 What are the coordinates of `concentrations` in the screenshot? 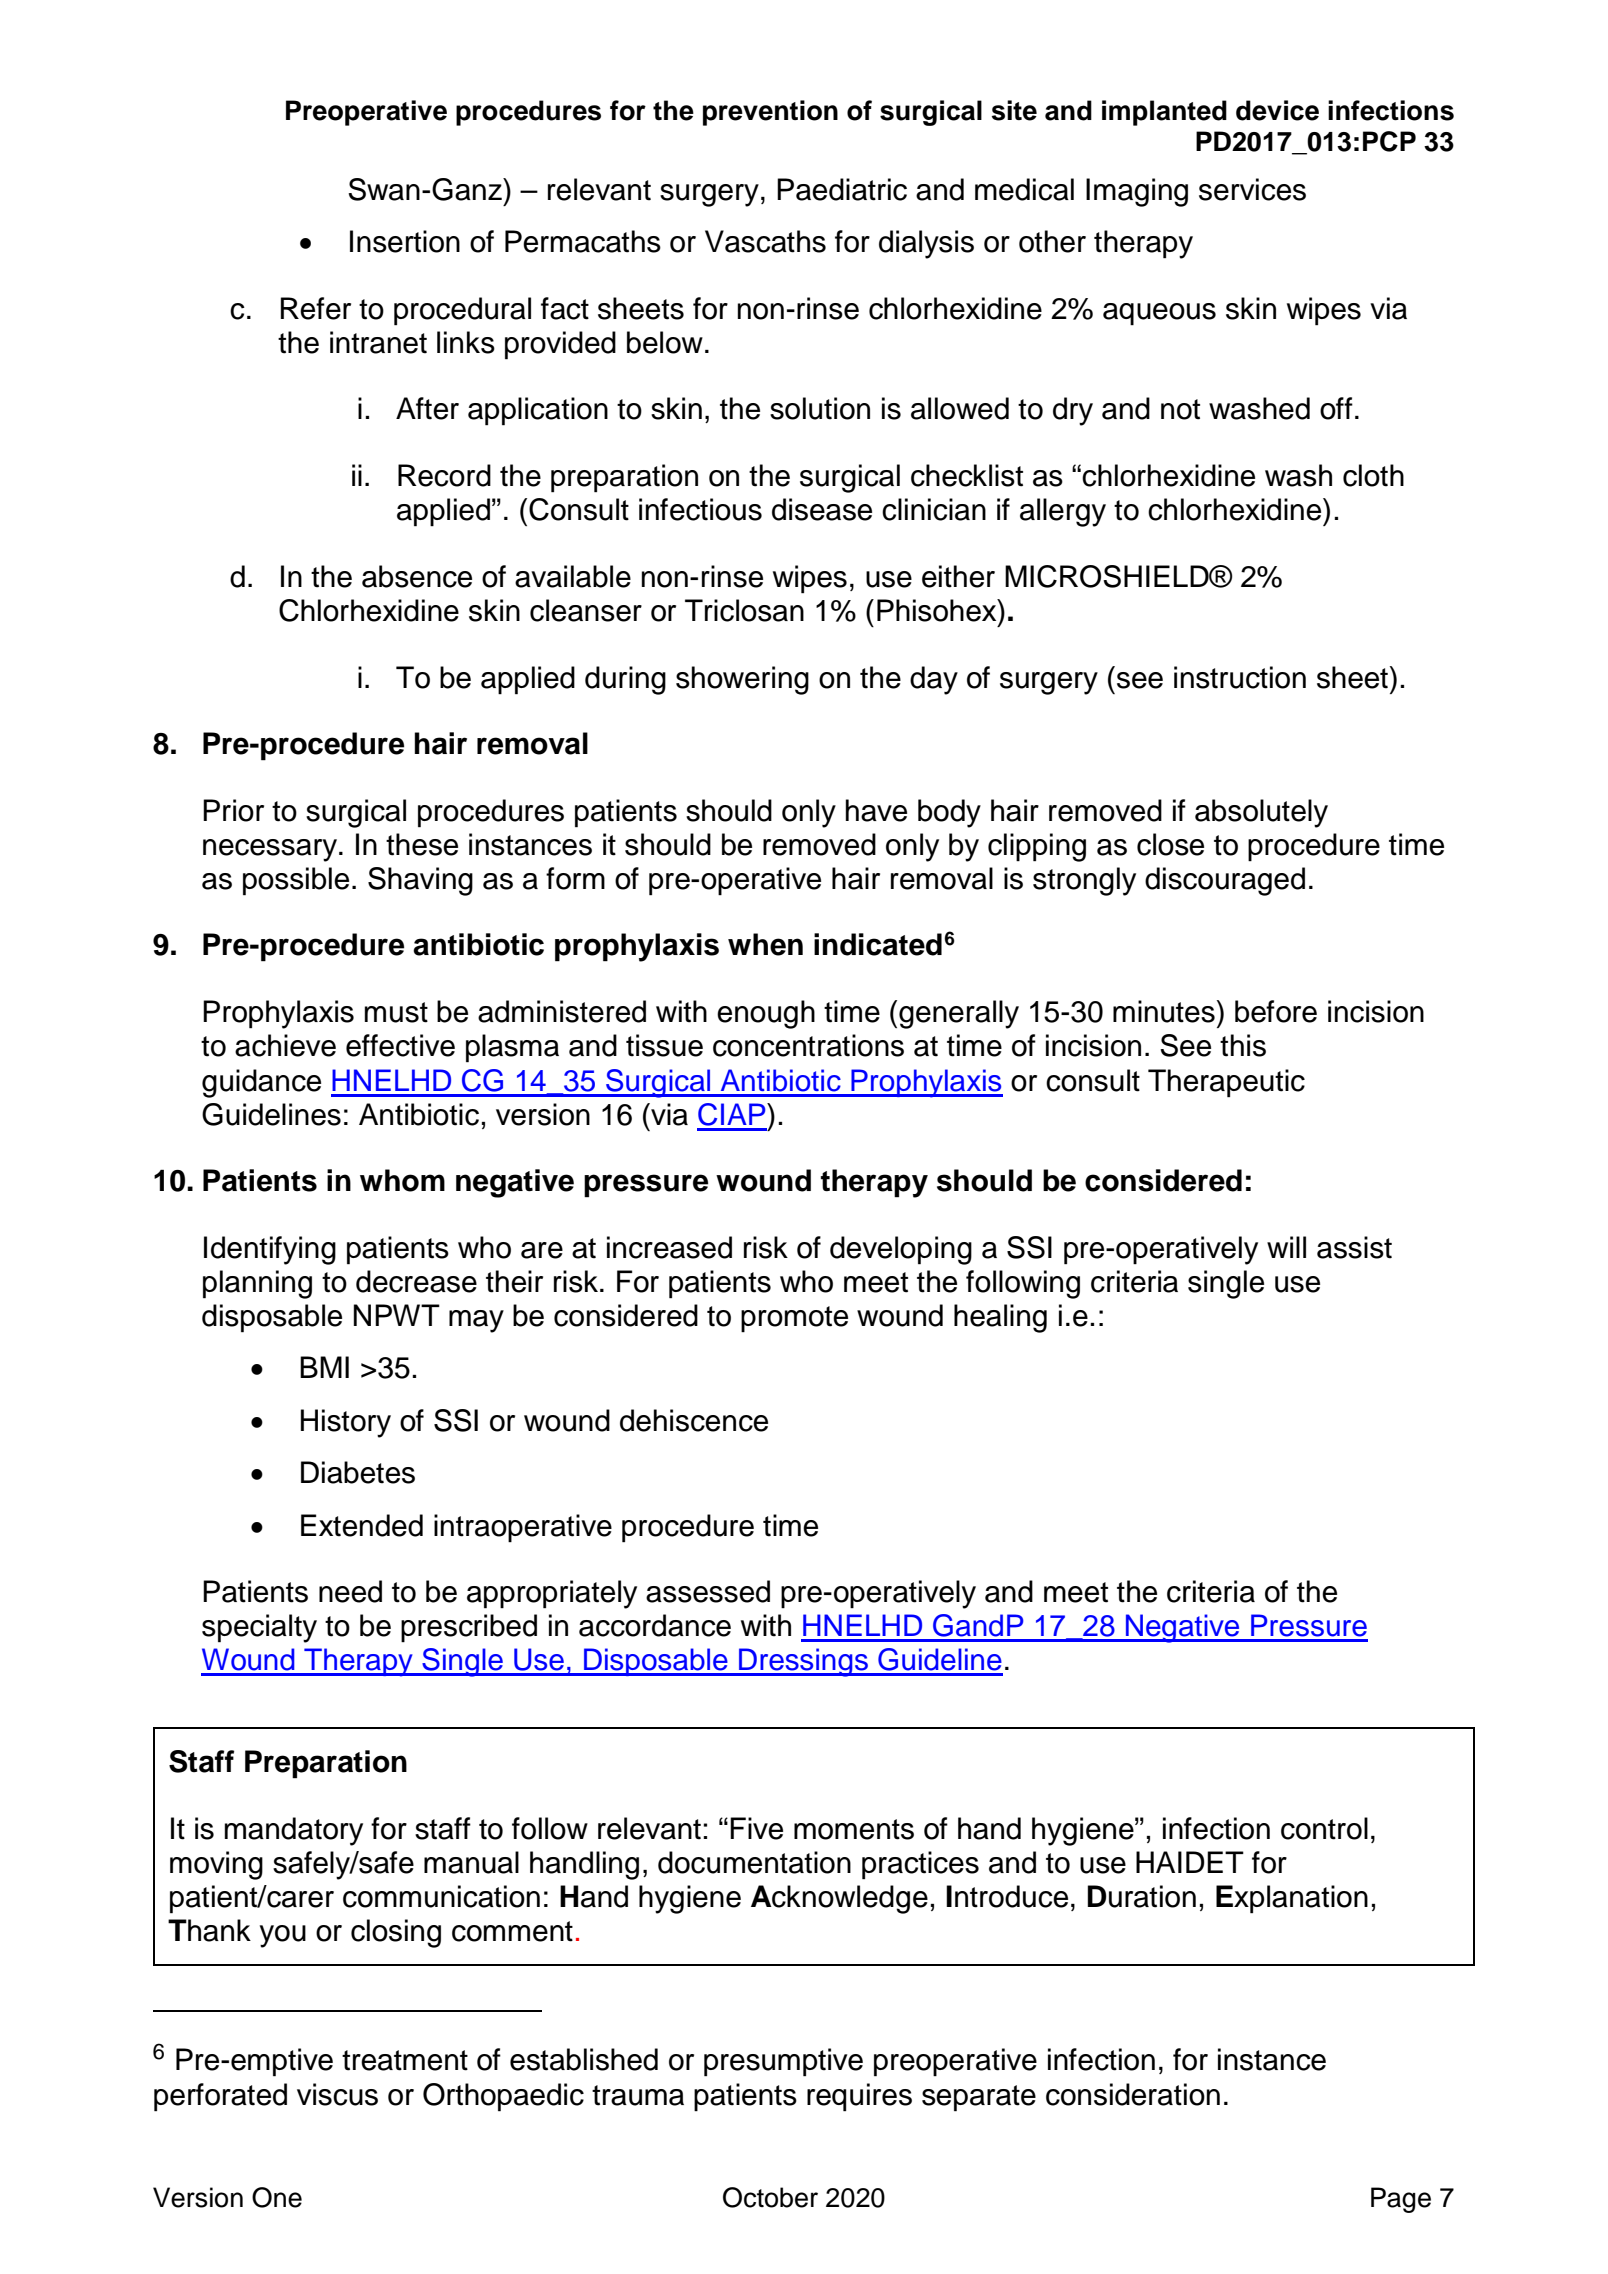 It's located at (808, 1045).
